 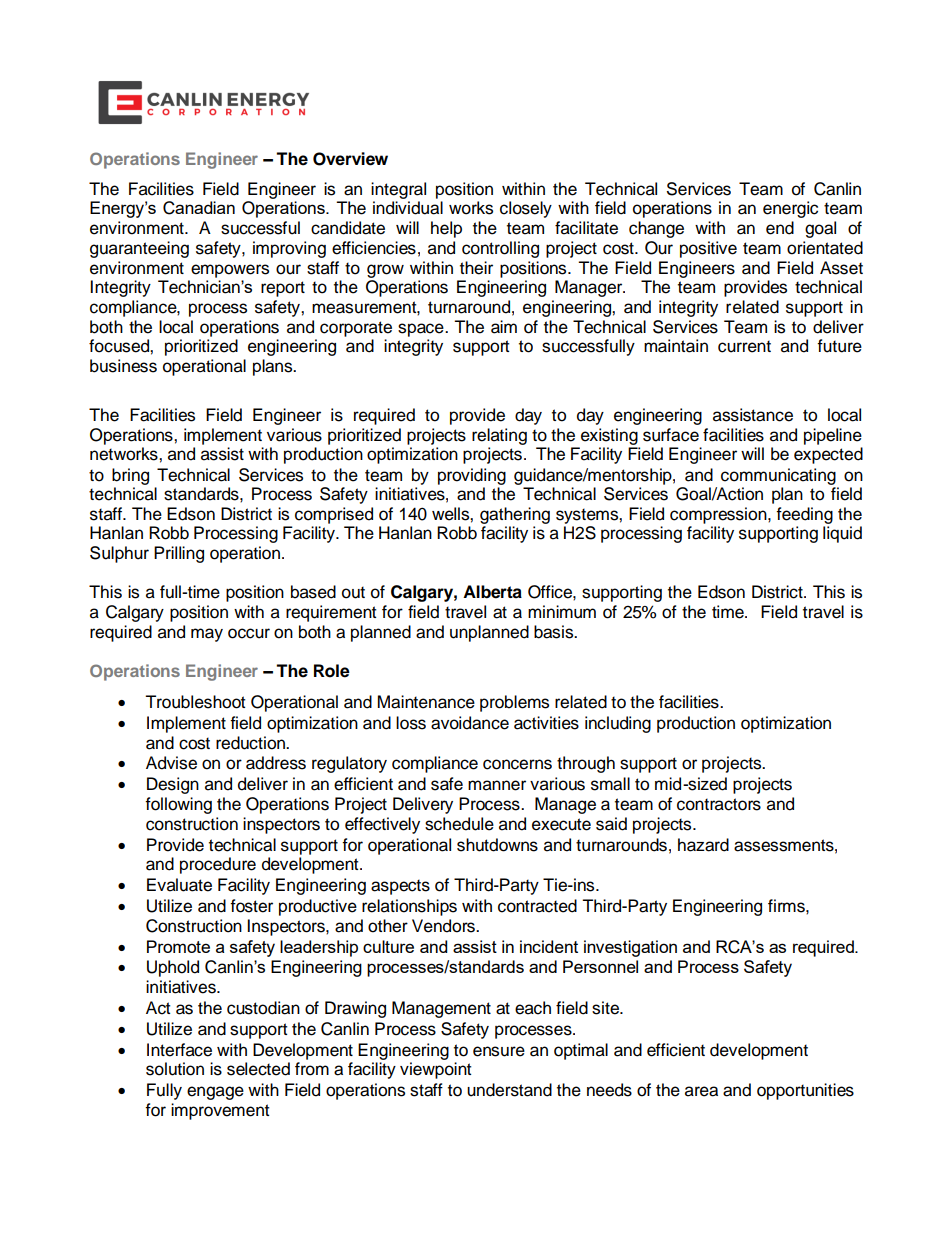 What do you see at coordinates (207, 635) in the screenshot?
I see `may` at bounding box center [207, 635].
